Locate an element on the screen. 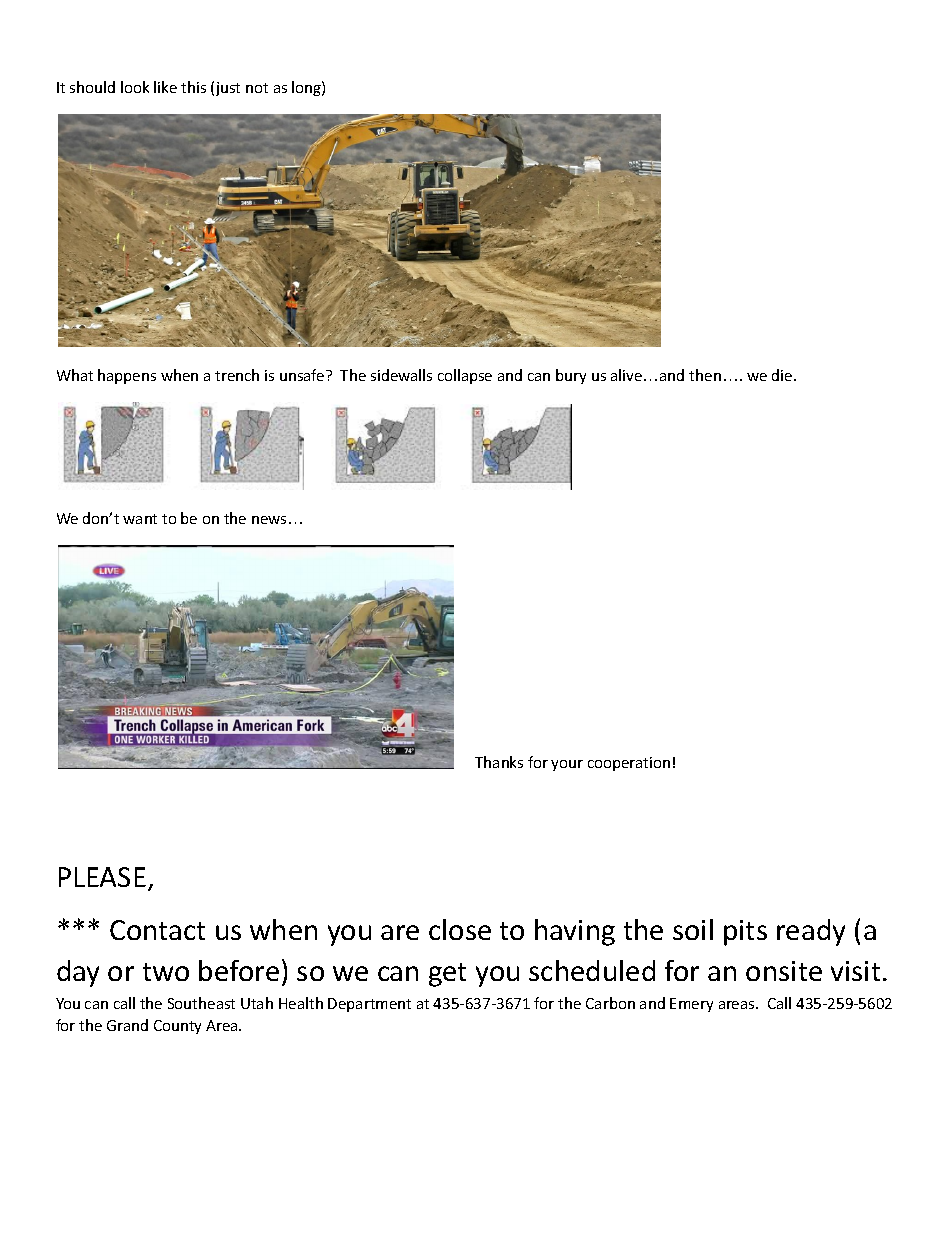  bury is located at coordinates (571, 376).
